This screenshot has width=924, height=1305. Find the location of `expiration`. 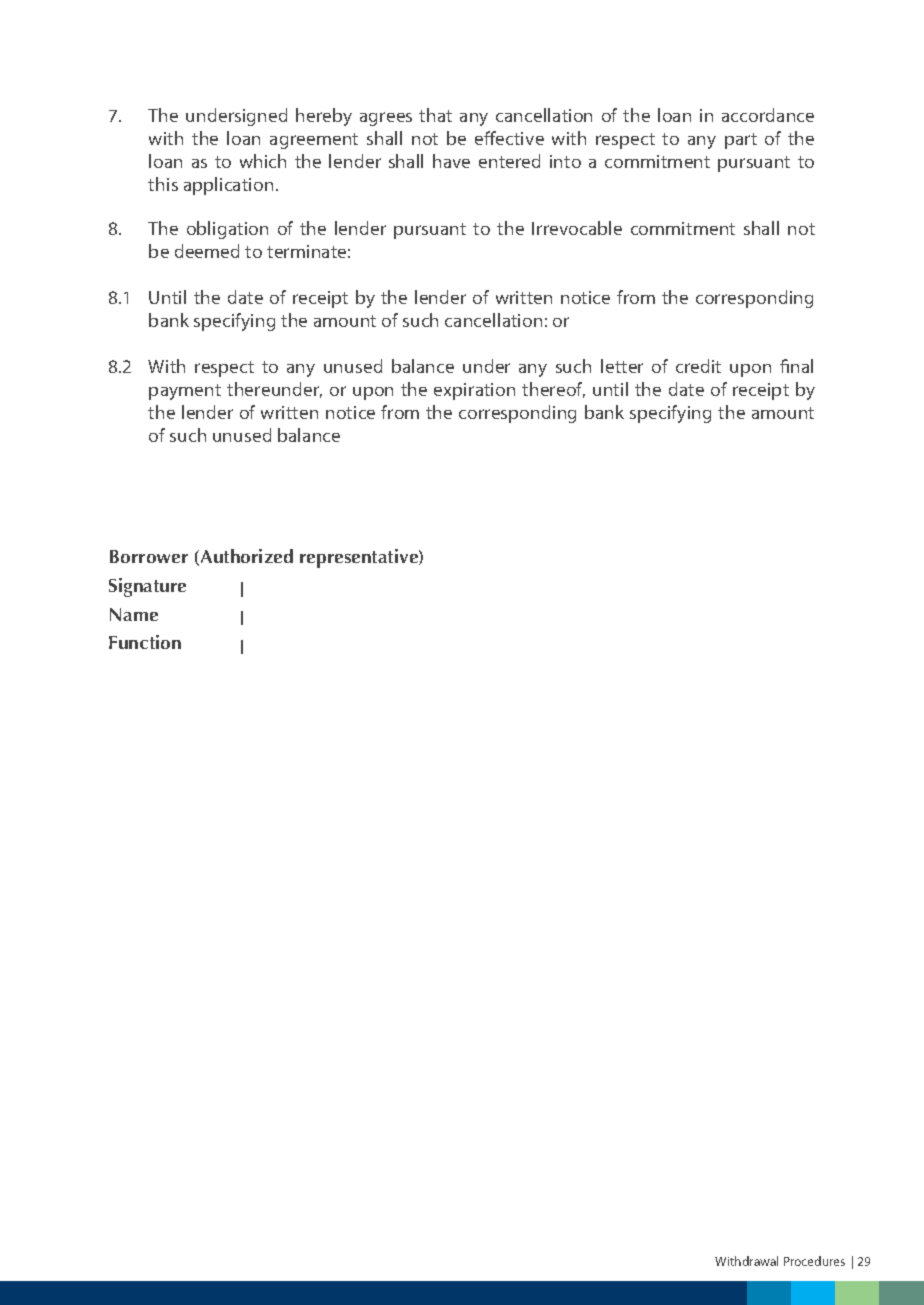

expiration is located at coordinates (474, 391).
